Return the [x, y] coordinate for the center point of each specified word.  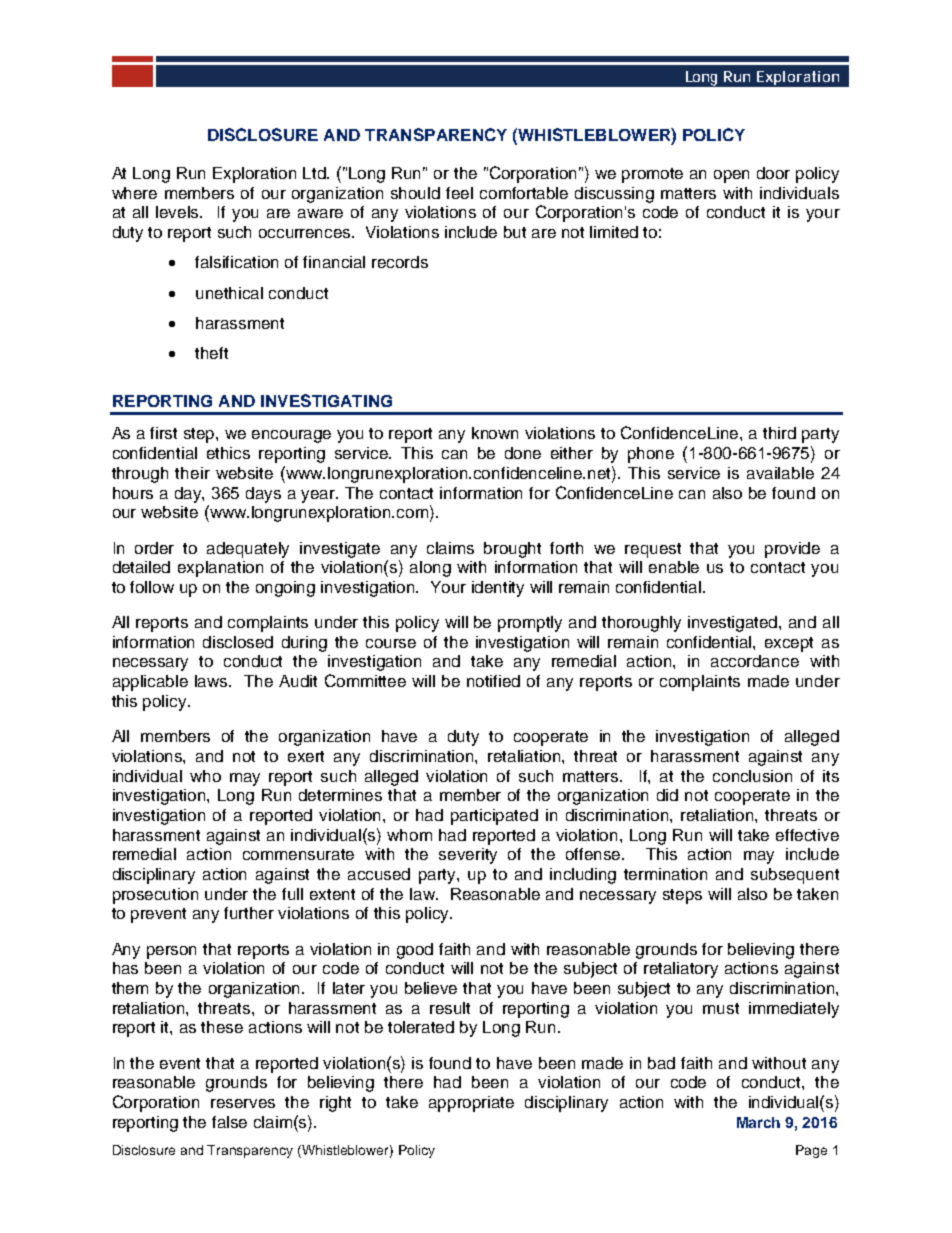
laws [213, 681]
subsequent [795, 876]
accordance [755, 661]
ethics [228, 453]
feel [459, 193]
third [779, 433]
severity [468, 856]
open [731, 176]
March [758, 1122]
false [229, 1122]
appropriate [471, 1104]
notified [493, 681]
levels [179, 212]
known [495, 433]
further [249, 913]
